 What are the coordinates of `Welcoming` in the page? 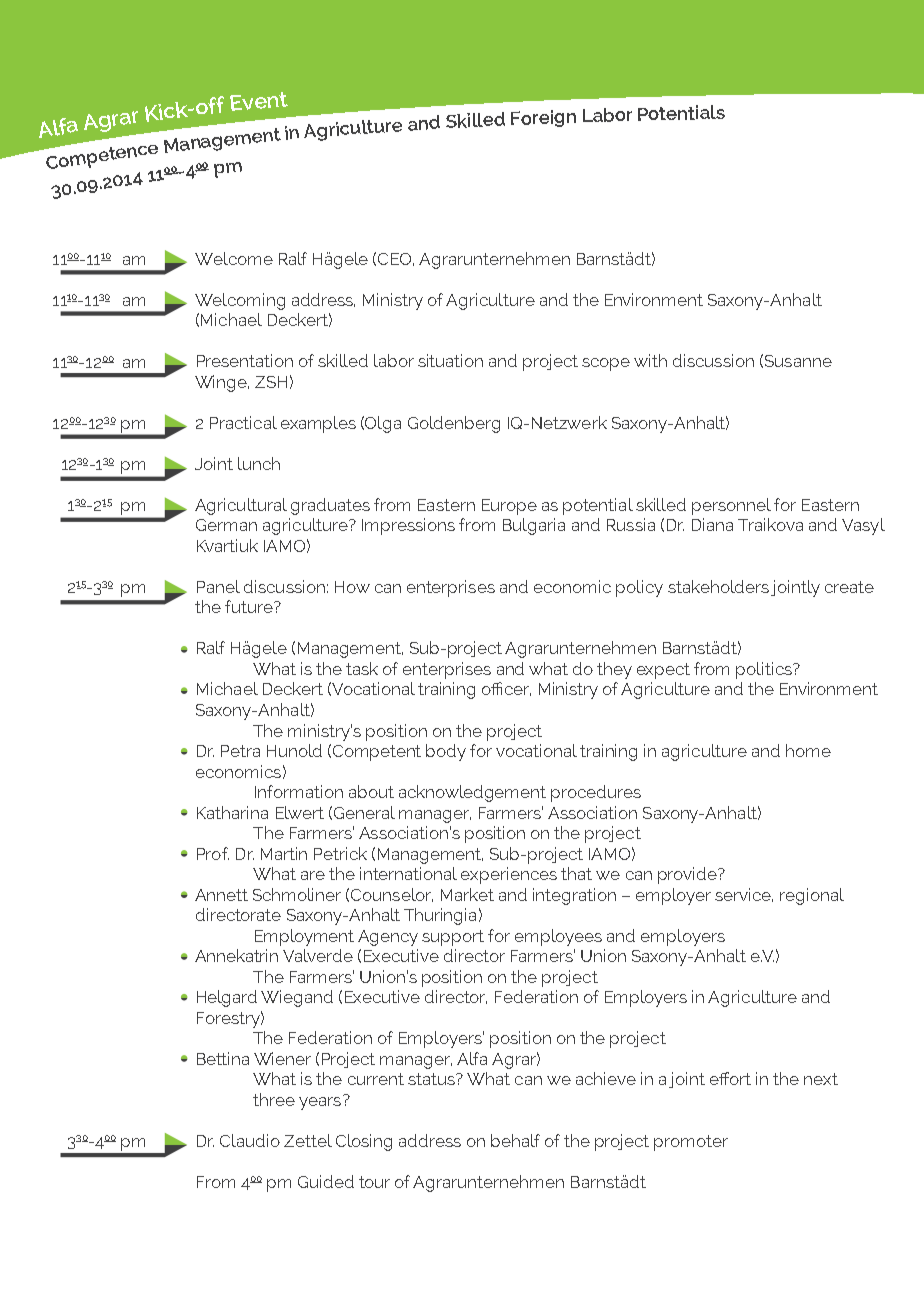 It's located at (240, 301).
